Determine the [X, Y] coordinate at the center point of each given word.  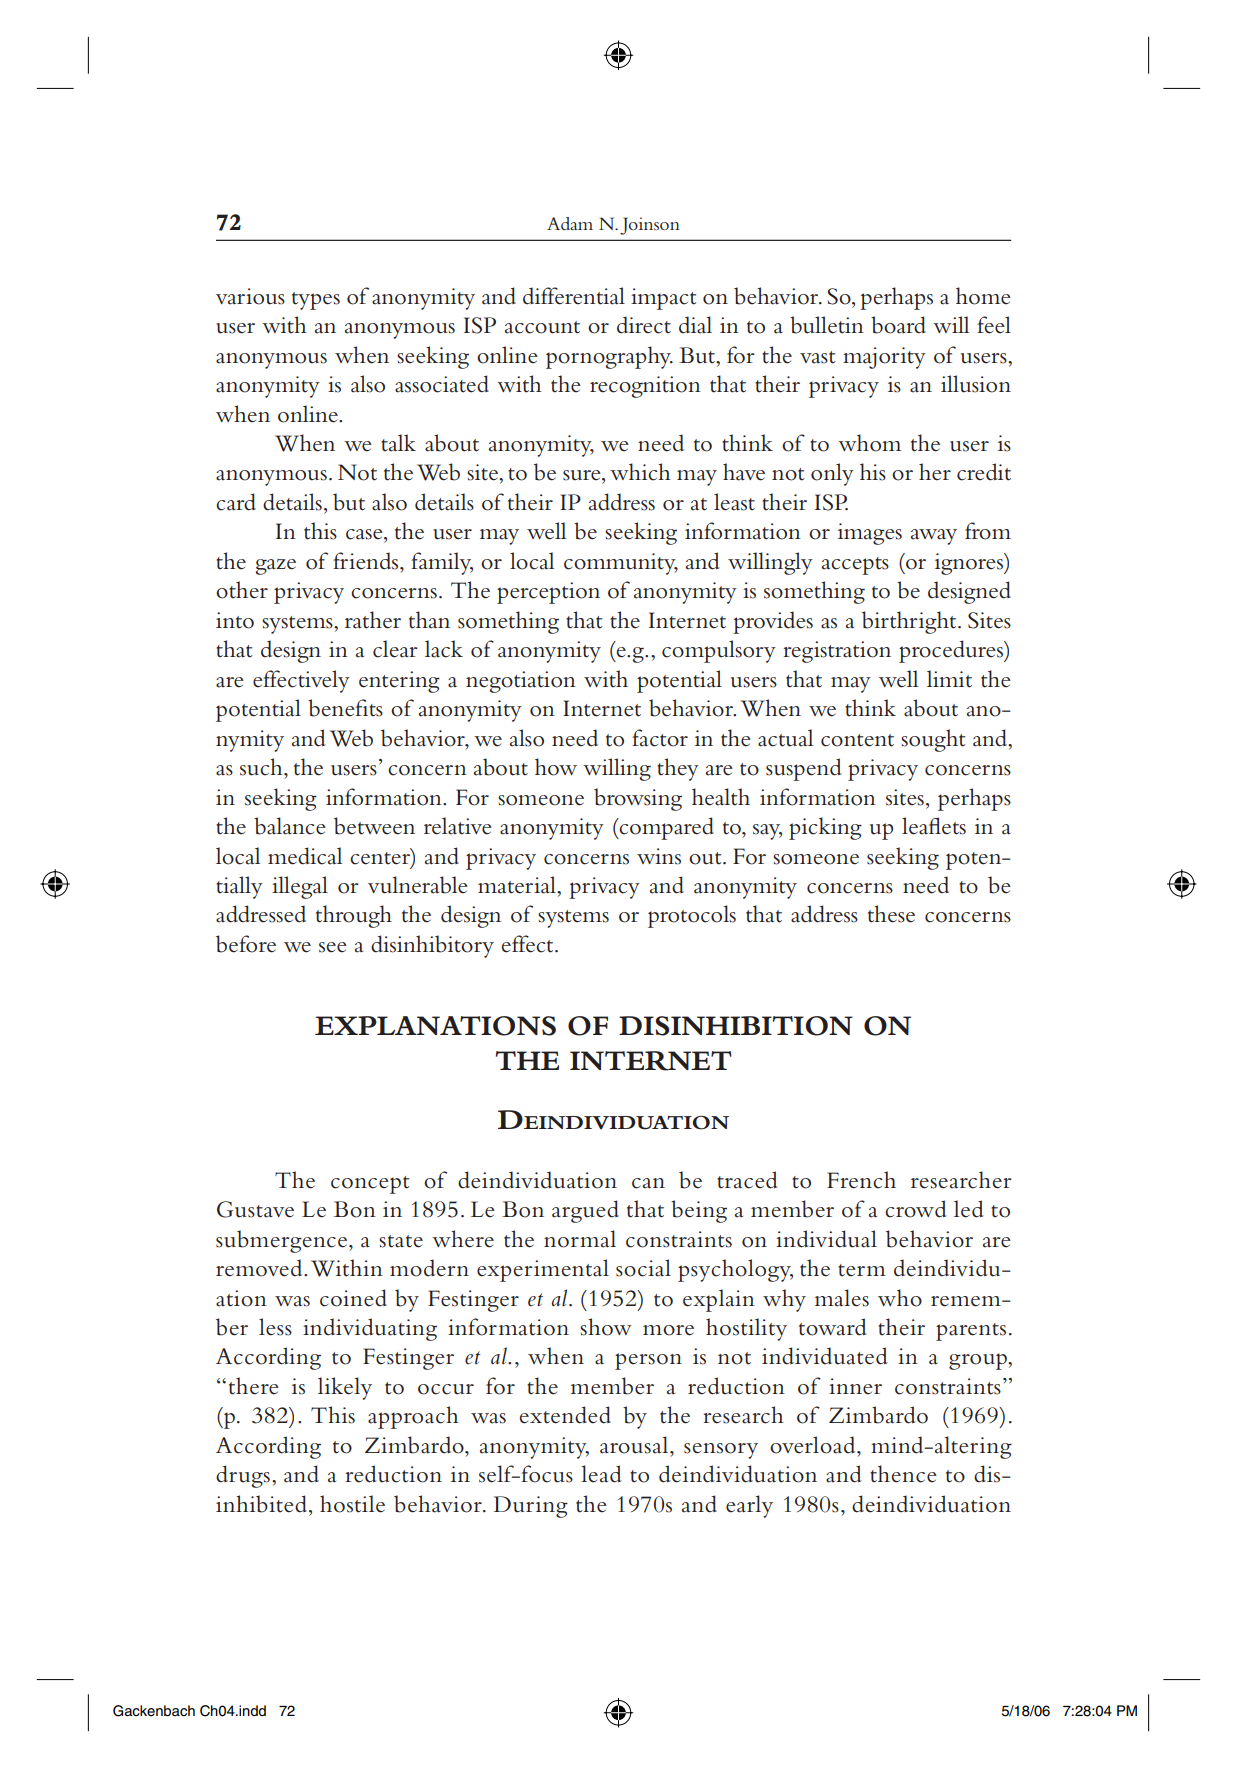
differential [574, 296]
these [891, 914]
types [316, 301]
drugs [243, 1476]
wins [659, 856]
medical [305, 856]
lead [601, 1474]
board [898, 325]
